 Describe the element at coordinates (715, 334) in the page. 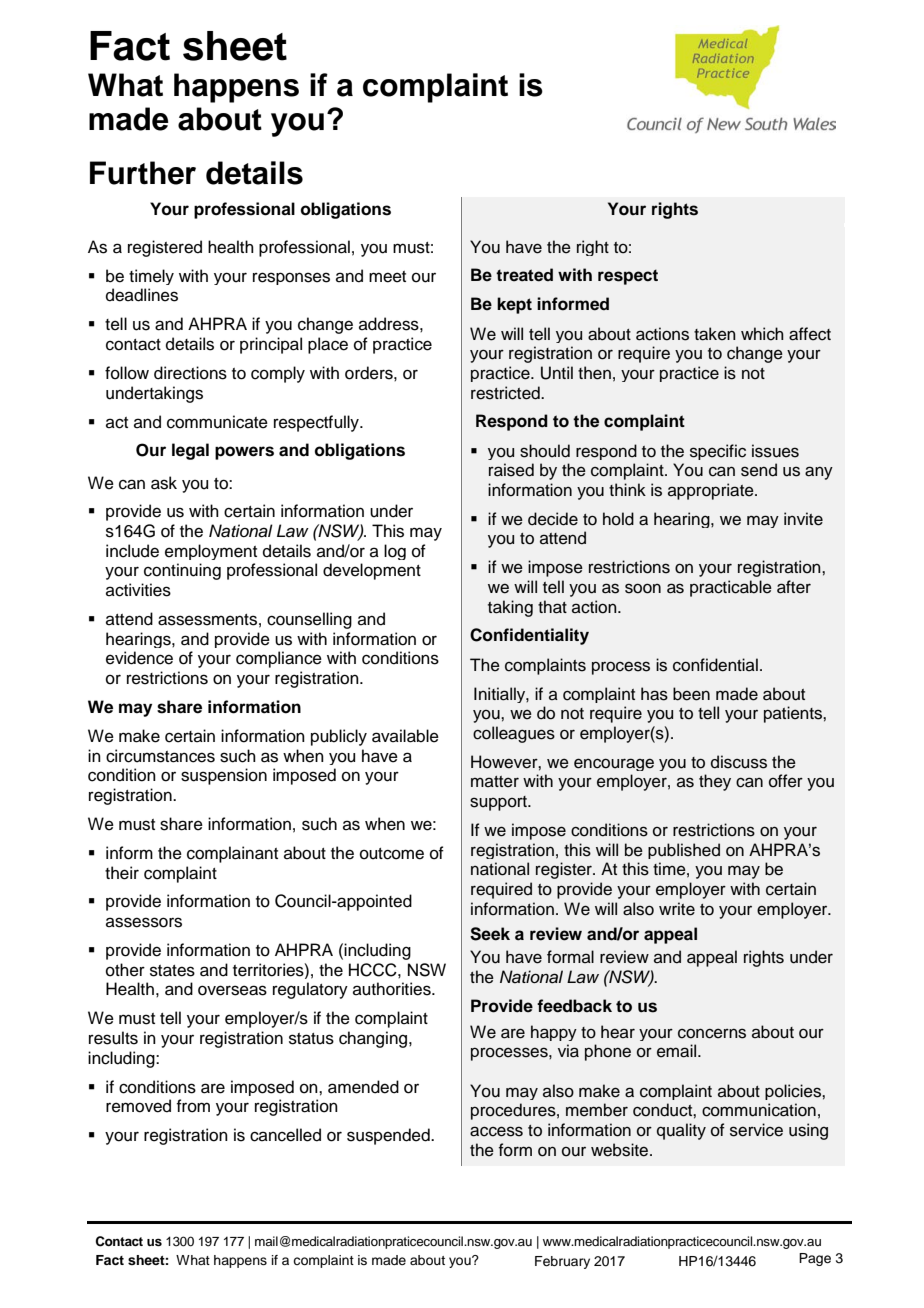

I see `taken` at that location.
